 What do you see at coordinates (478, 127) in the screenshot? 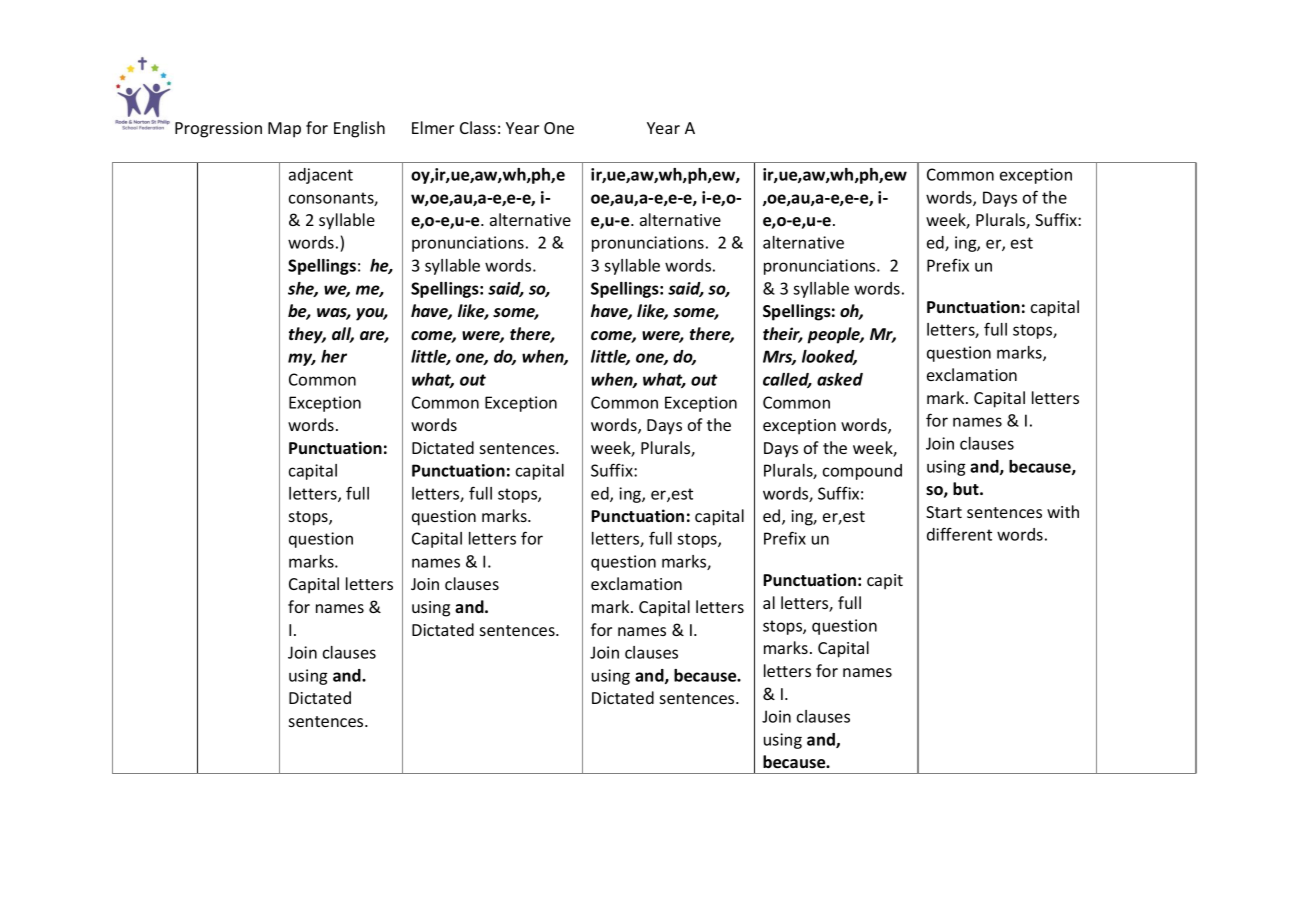
I see `Class` at bounding box center [478, 127].
